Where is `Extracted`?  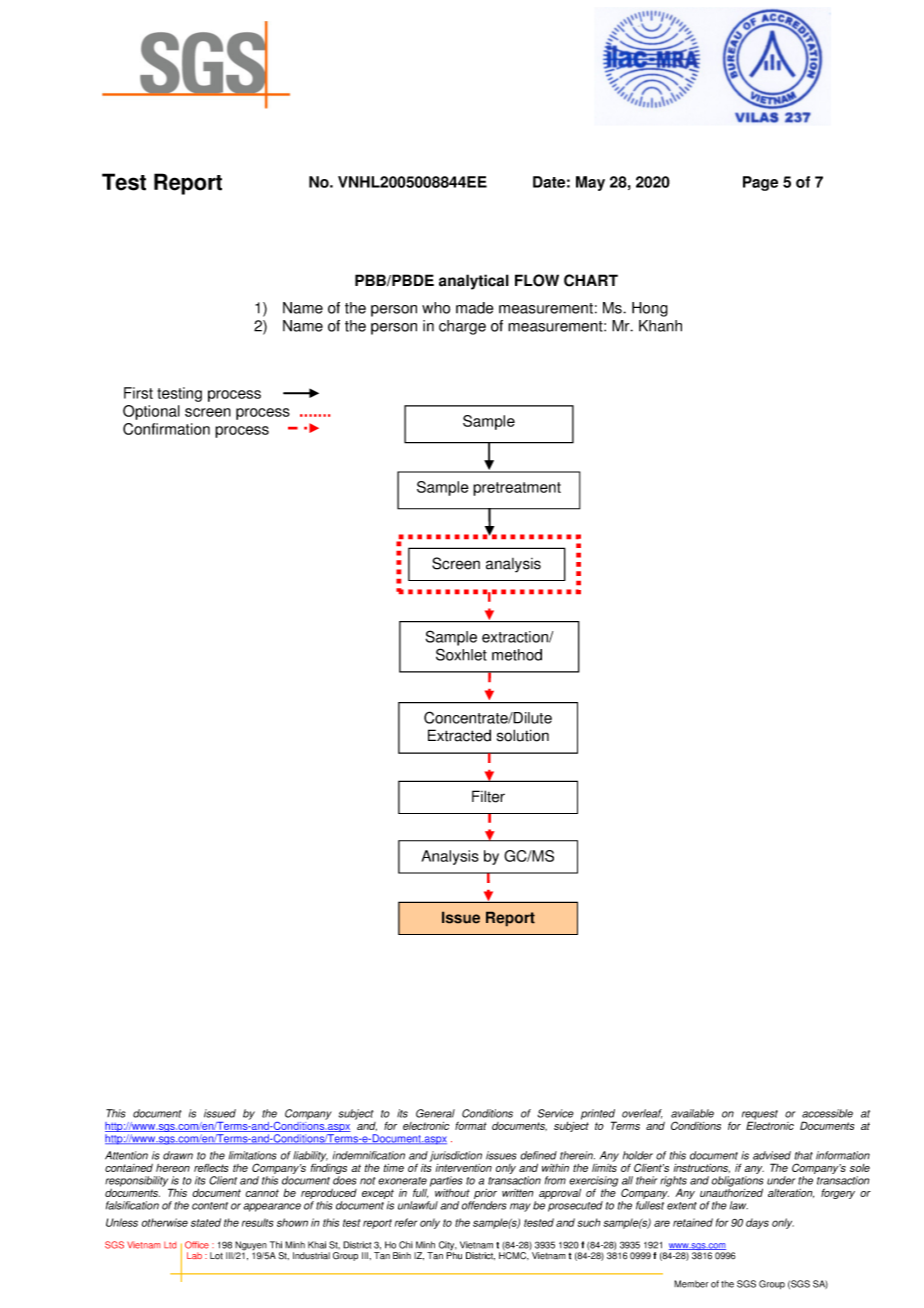
Extracted is located at coordinates (459, 735).
